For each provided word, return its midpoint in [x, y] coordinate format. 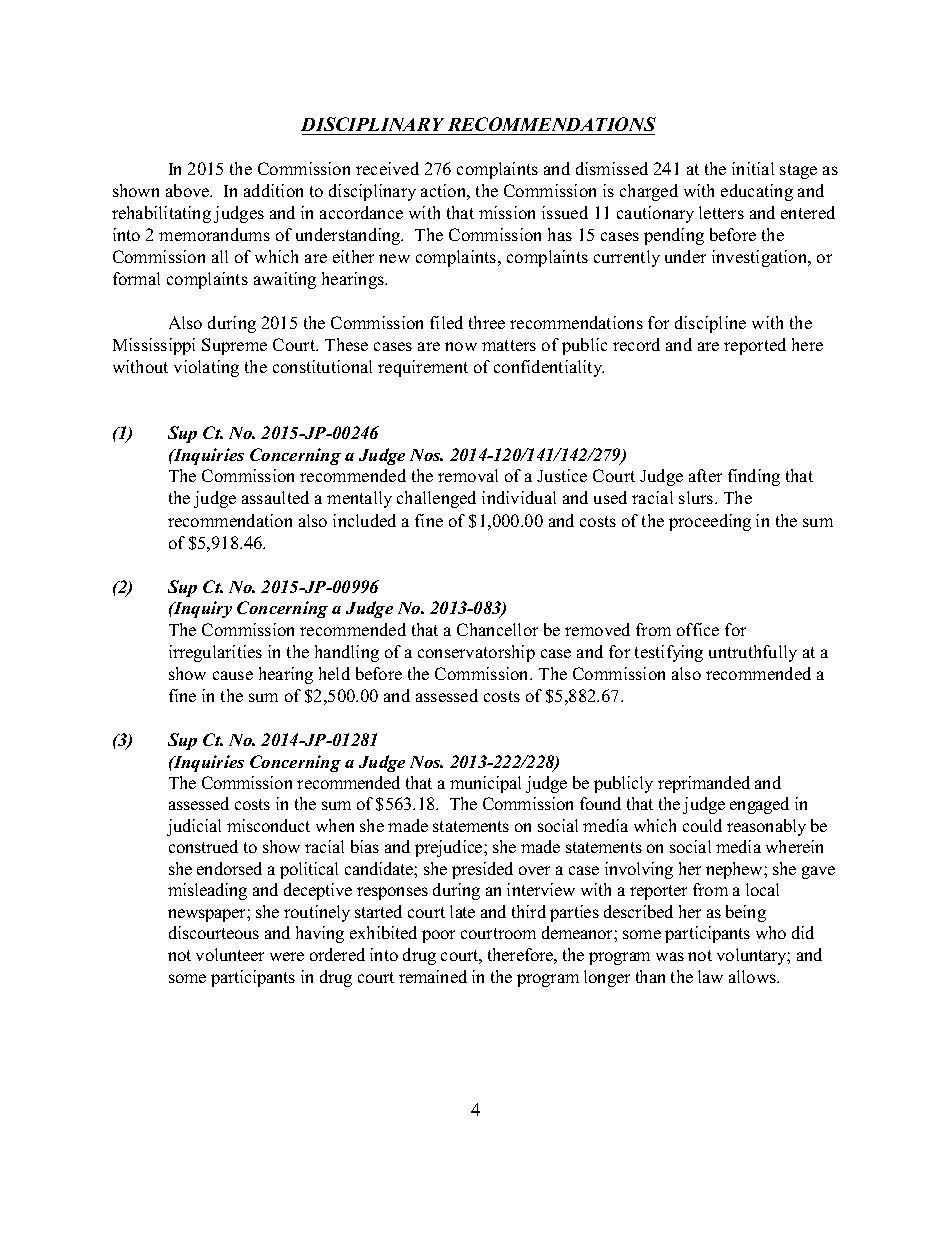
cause [233, 675]
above [189, 190]
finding [754, 477]
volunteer [230, 954]
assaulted [275, 497]
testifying [669, 653]
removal [468, 475]
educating [757, 192]
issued [565, 212]
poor [438, 936]
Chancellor [497, 629]
